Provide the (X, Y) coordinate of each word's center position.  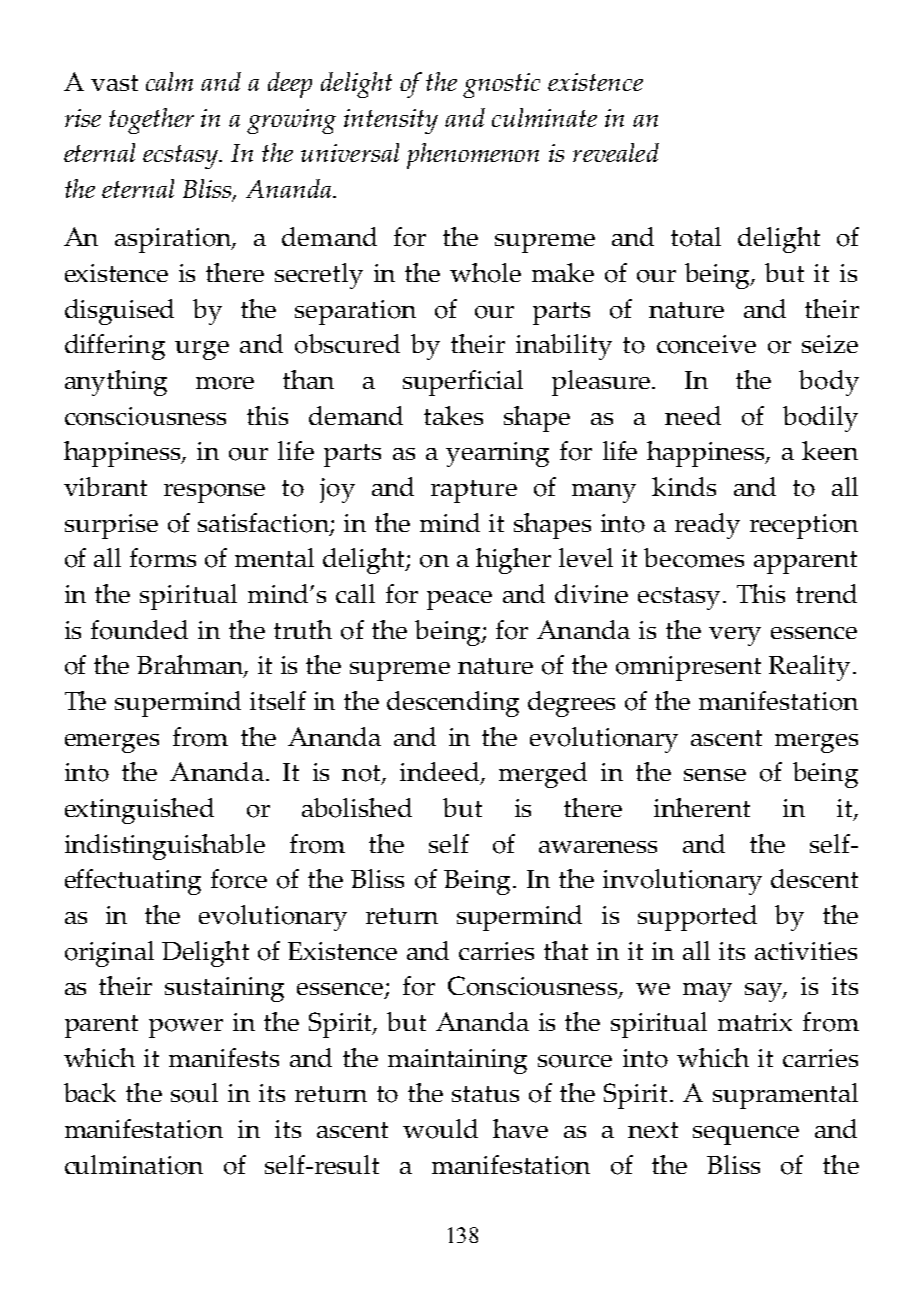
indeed (440, 773)
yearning (497, 454)
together (151, 121)
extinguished (139, 811)
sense (715, 775)
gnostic (501, 85)
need (693, 415)
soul (194, 1093)
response (214, 493)
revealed (616, 152)
